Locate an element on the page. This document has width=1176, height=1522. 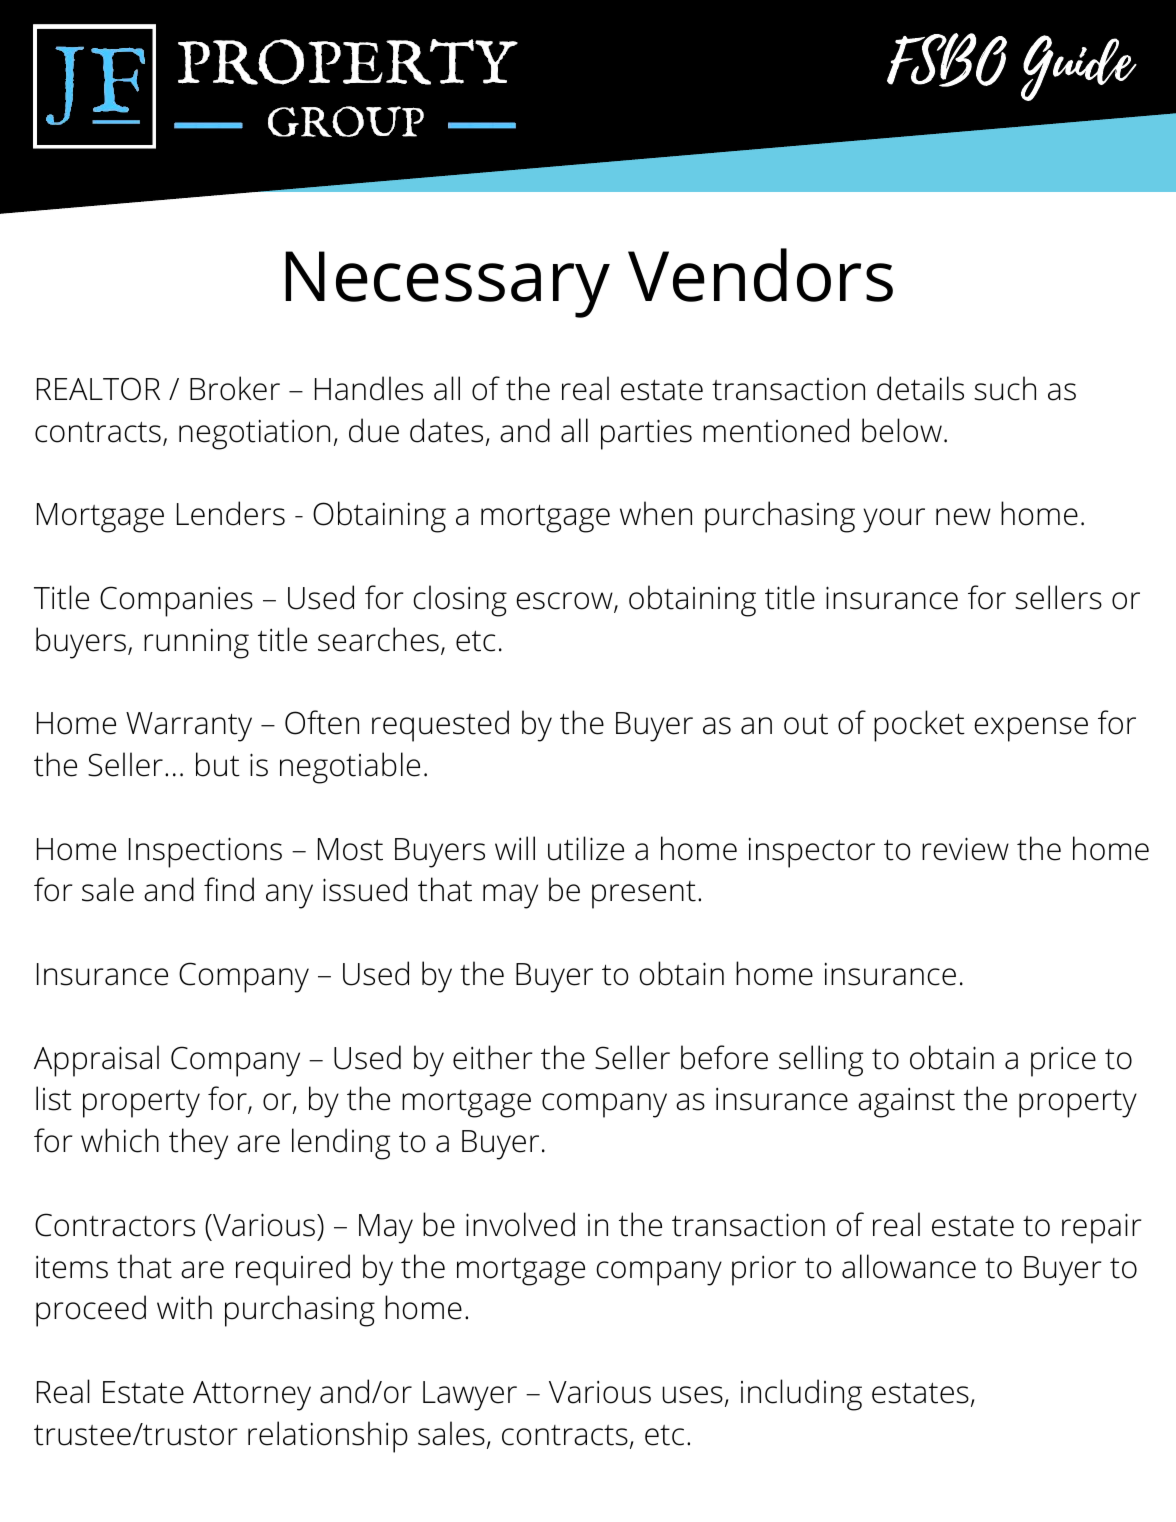
present is located at coordinates (644, 895).
